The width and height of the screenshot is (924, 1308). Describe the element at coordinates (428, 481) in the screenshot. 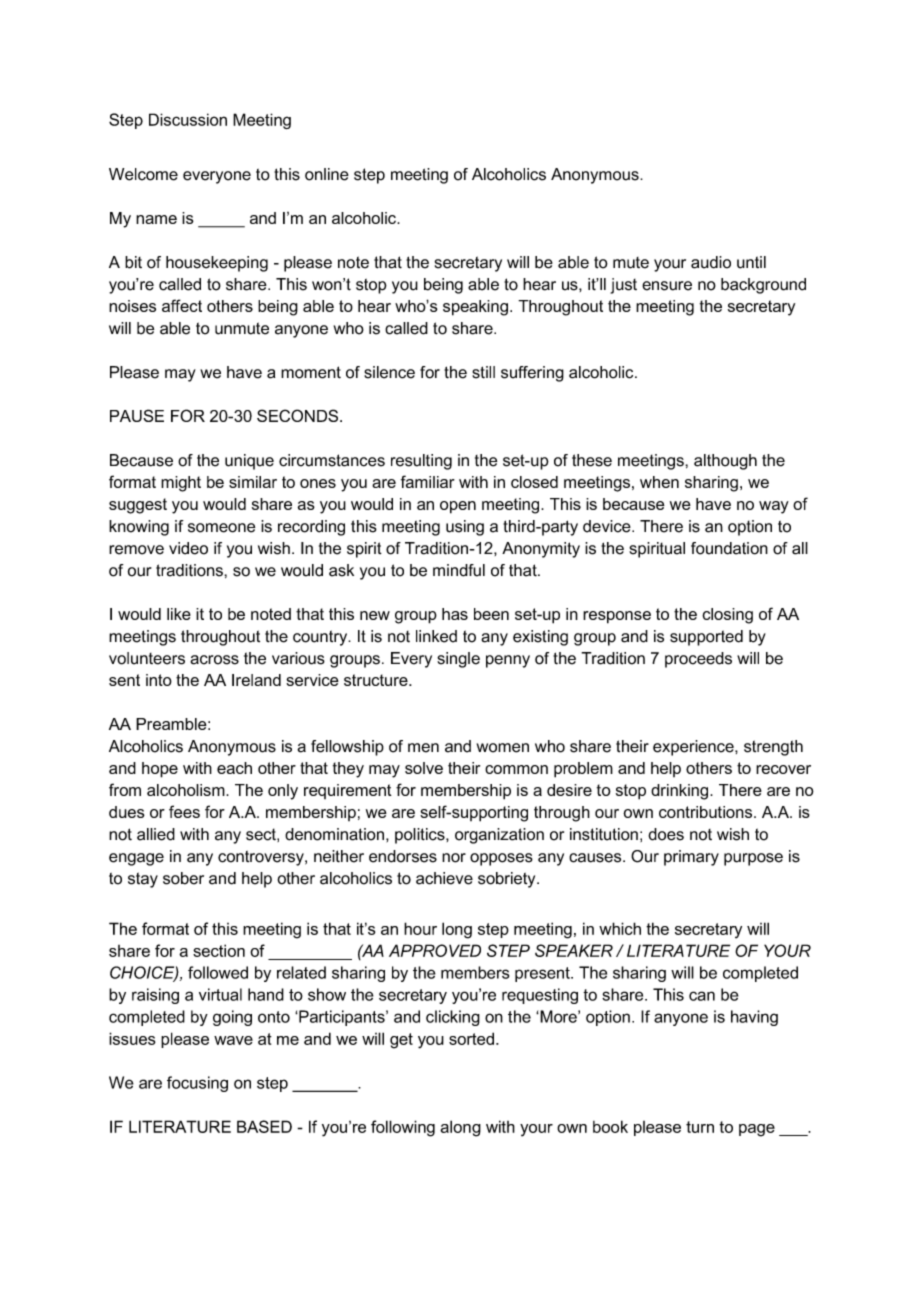

I see `familiar` at that location.
